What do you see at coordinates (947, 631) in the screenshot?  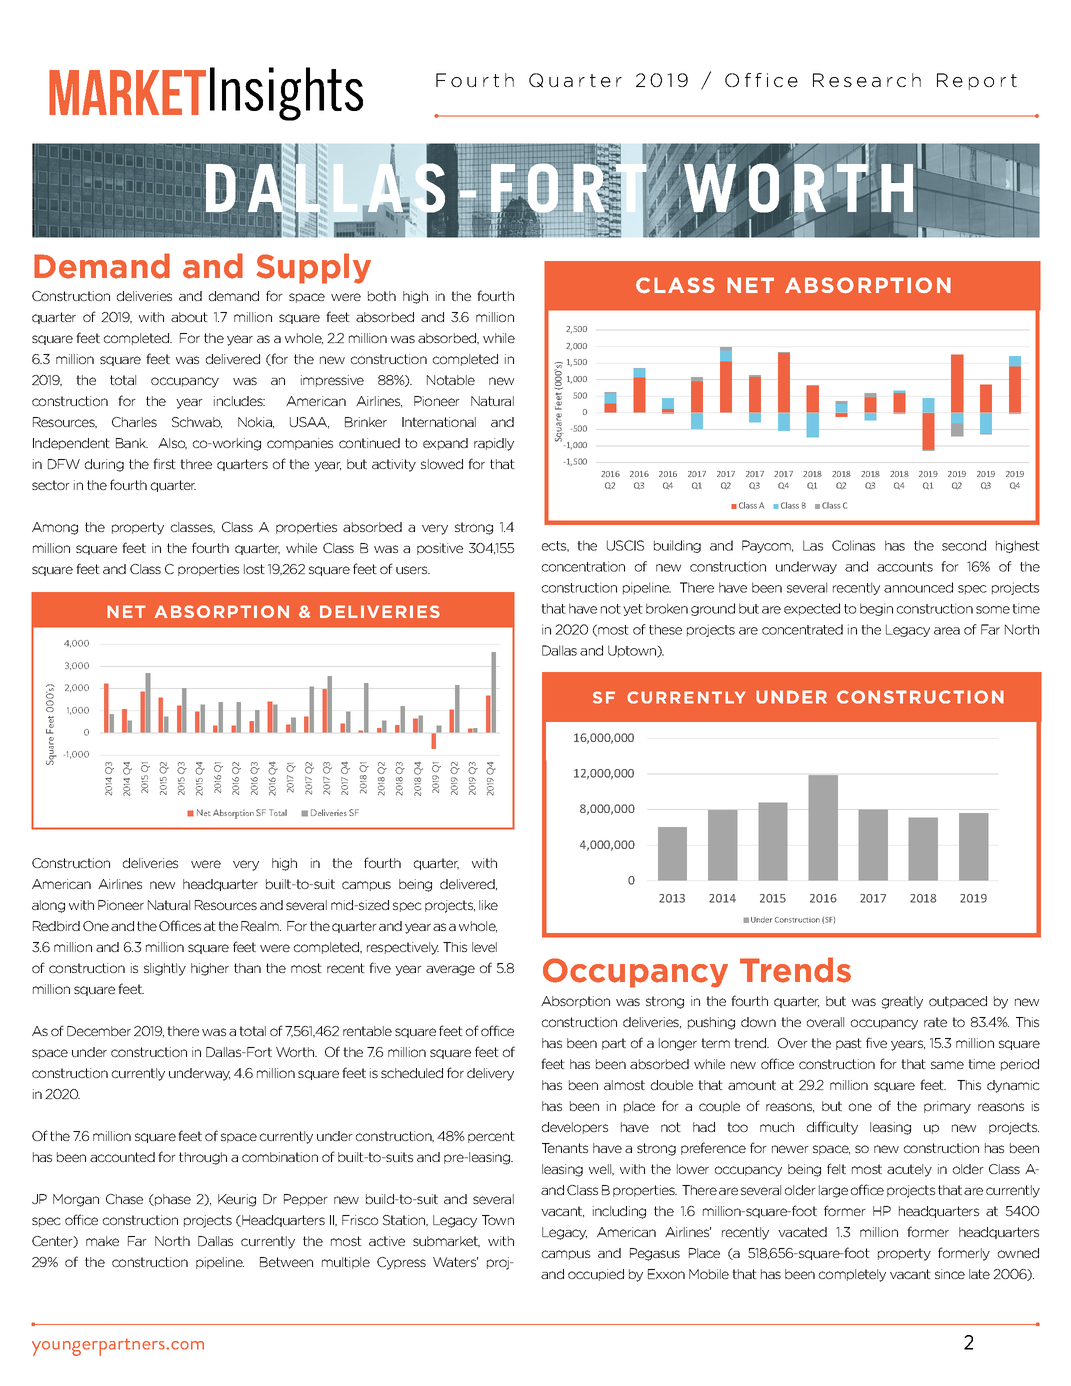 I see `area` at bounding box center [947, 631].
